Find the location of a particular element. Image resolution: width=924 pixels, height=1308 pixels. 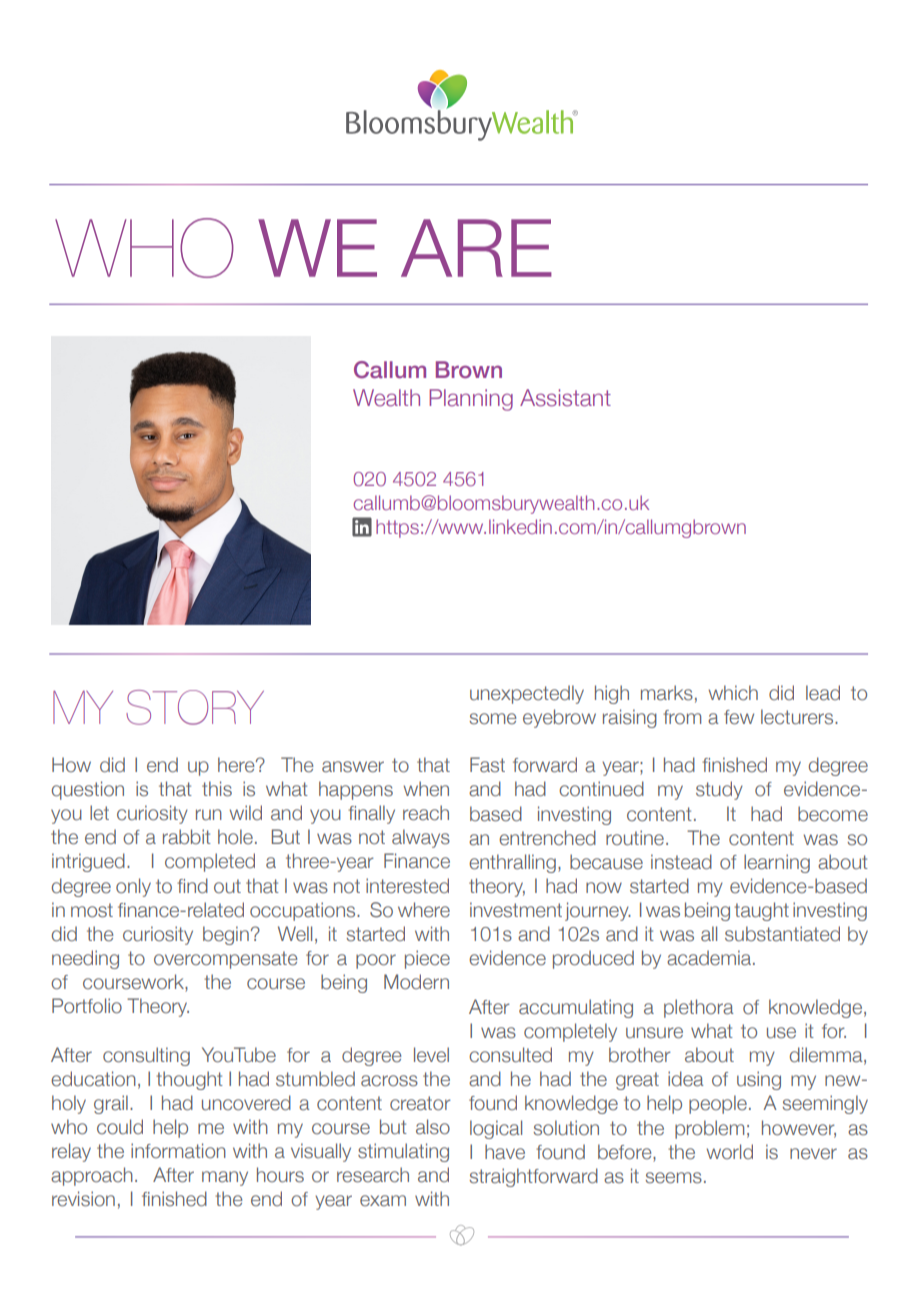

ARE is located at coordinates (476, 248).
